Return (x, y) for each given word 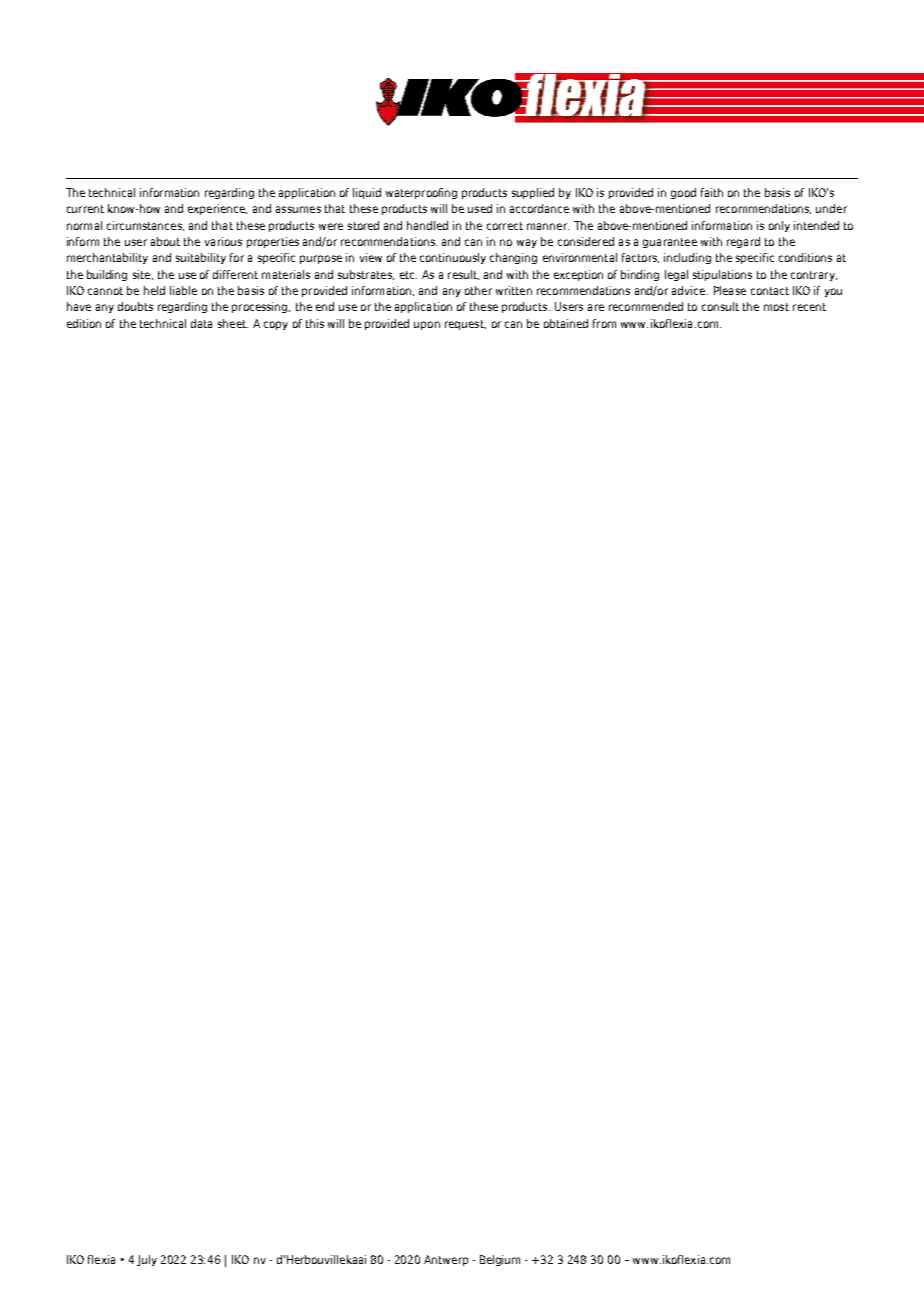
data (201, 323)
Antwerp (446, 1260)
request (465, 325)
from (604, 323)
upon (427, 325)
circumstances (145, 226)
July (147, 1260)
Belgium (500, 1260)
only (779, 226)
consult (720, 306)
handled (427, 225)
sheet (233, 323)
